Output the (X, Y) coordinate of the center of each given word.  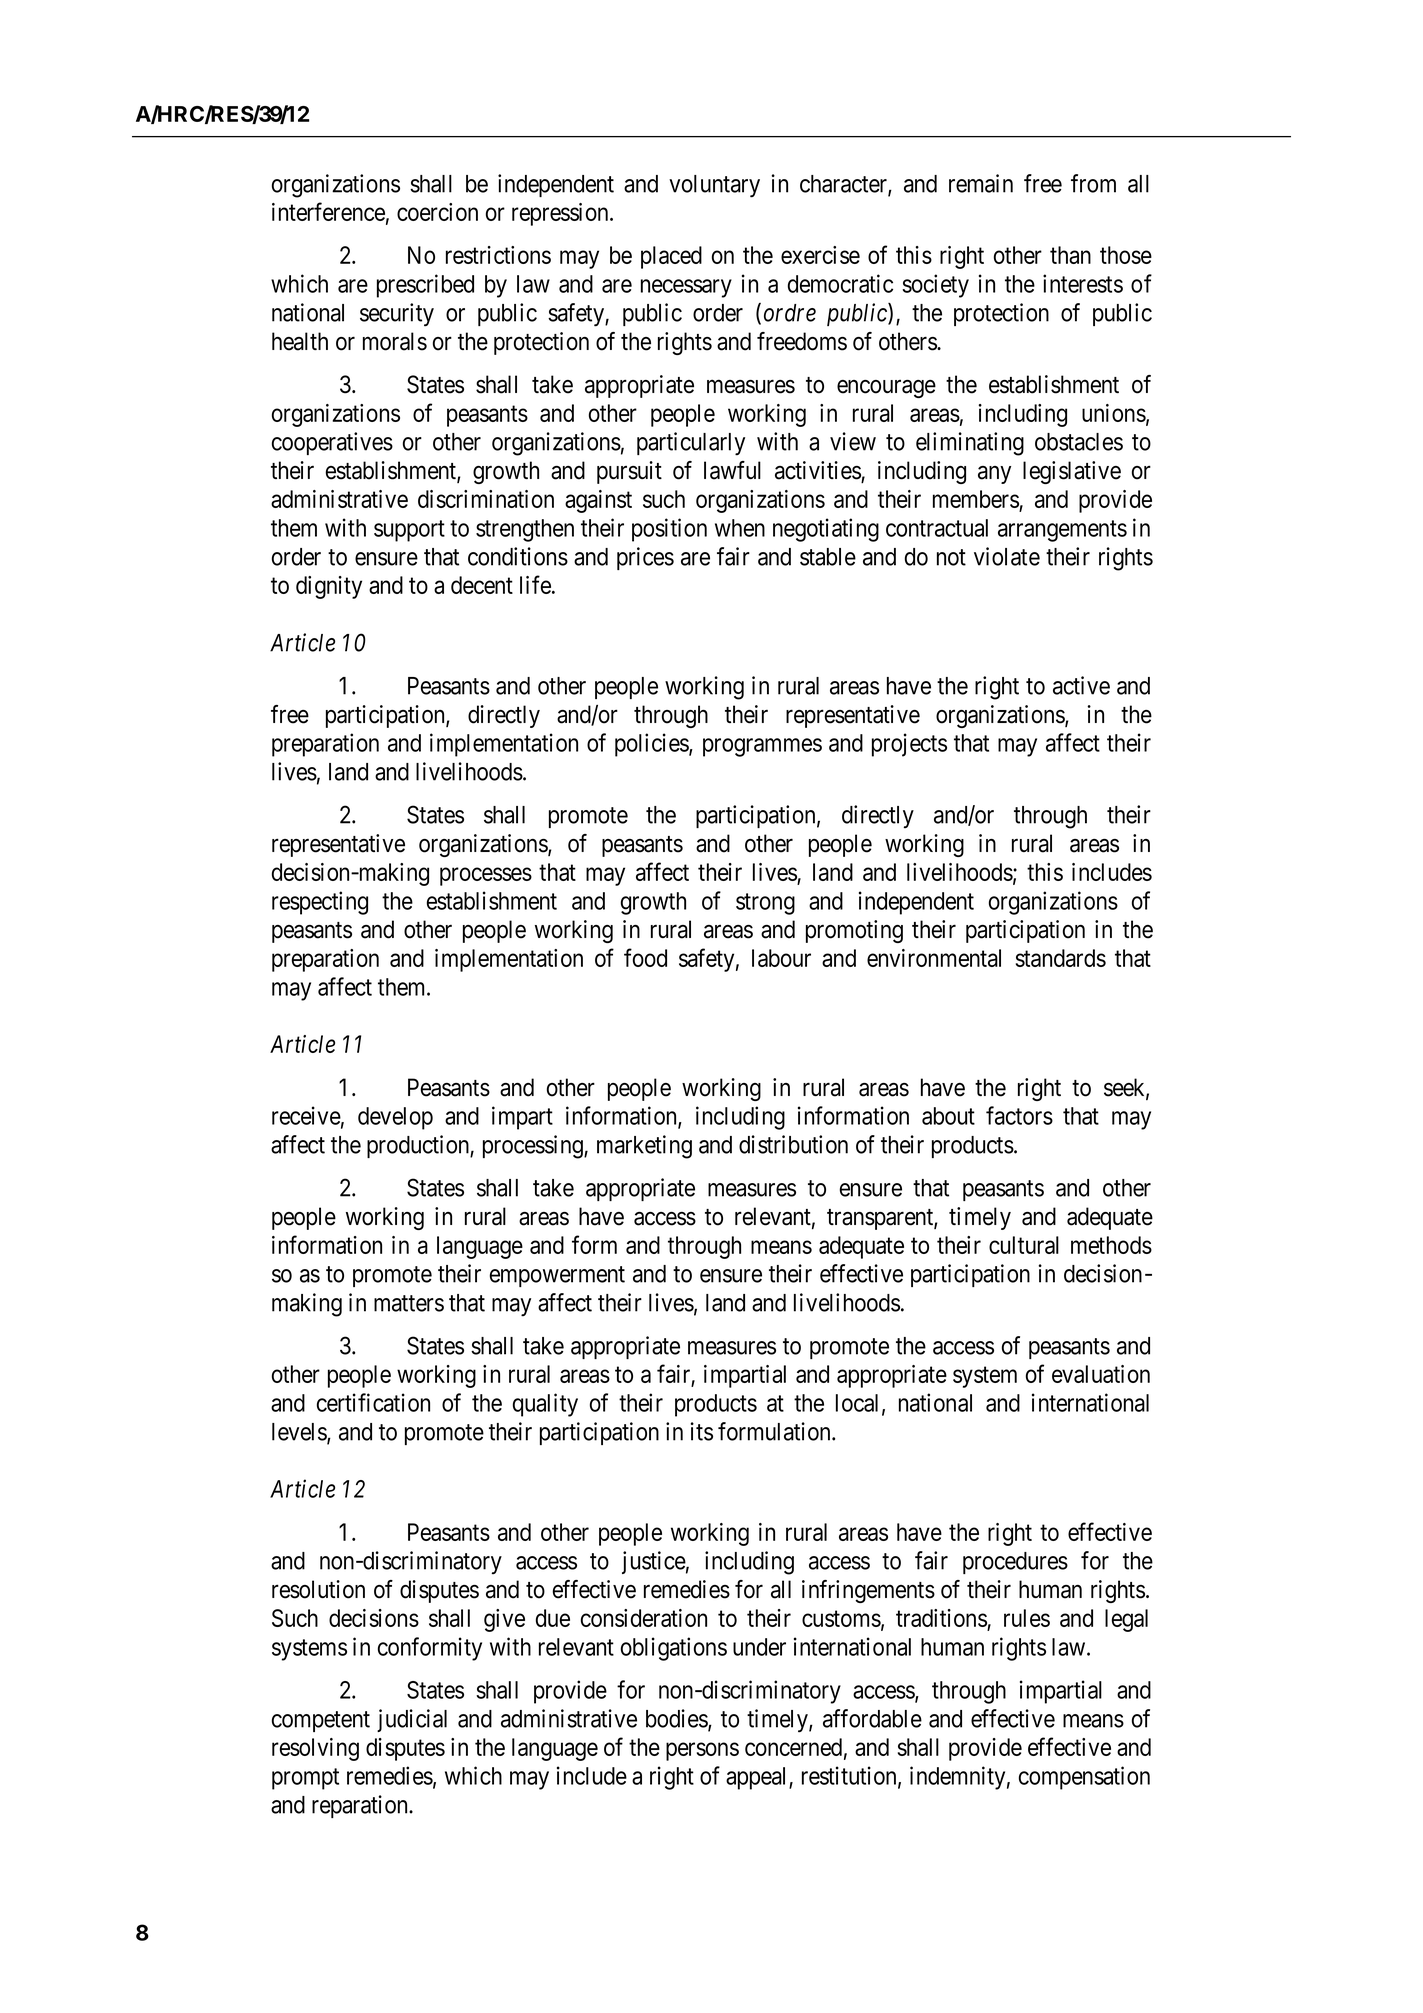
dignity (329, 587)
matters (409, 1303)
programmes (762, 747)
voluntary (714, 186)
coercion (437, 212)
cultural (1024, 1245)
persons (702, 1752)
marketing (644, 1147)
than (1070, 255)
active (1081, 685)
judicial (412, 1720)
